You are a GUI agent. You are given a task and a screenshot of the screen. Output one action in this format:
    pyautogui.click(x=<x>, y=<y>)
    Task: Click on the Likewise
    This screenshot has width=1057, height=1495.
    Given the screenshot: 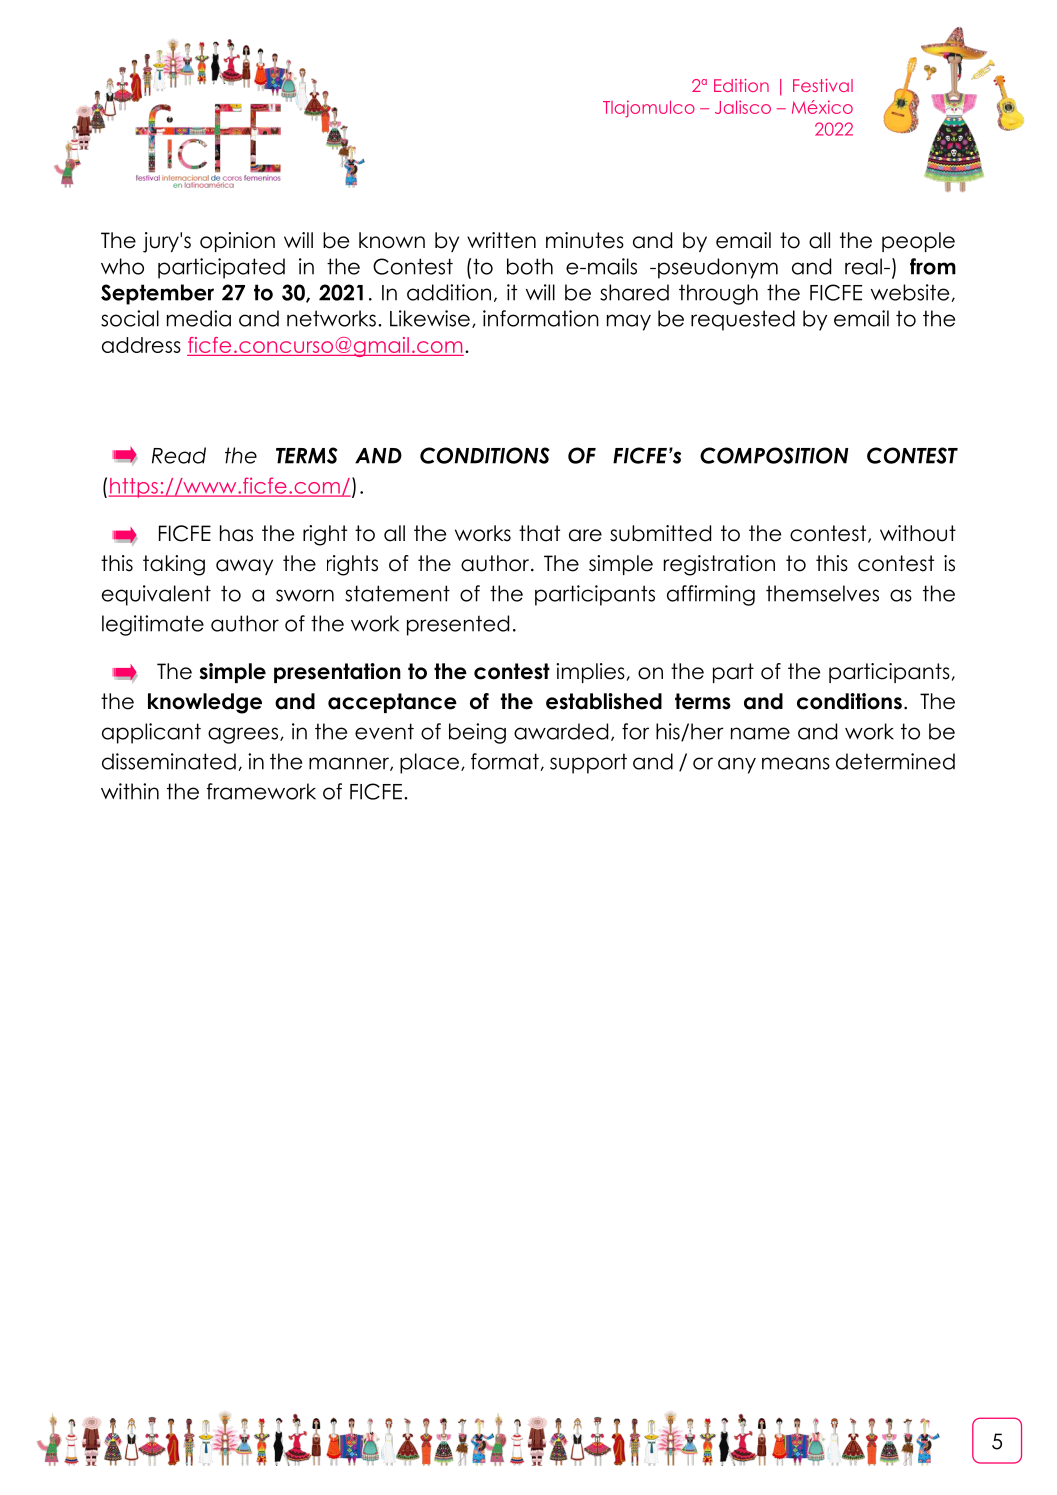 What is the action you would take?
    pyautogui.click(x=430, y=318)
